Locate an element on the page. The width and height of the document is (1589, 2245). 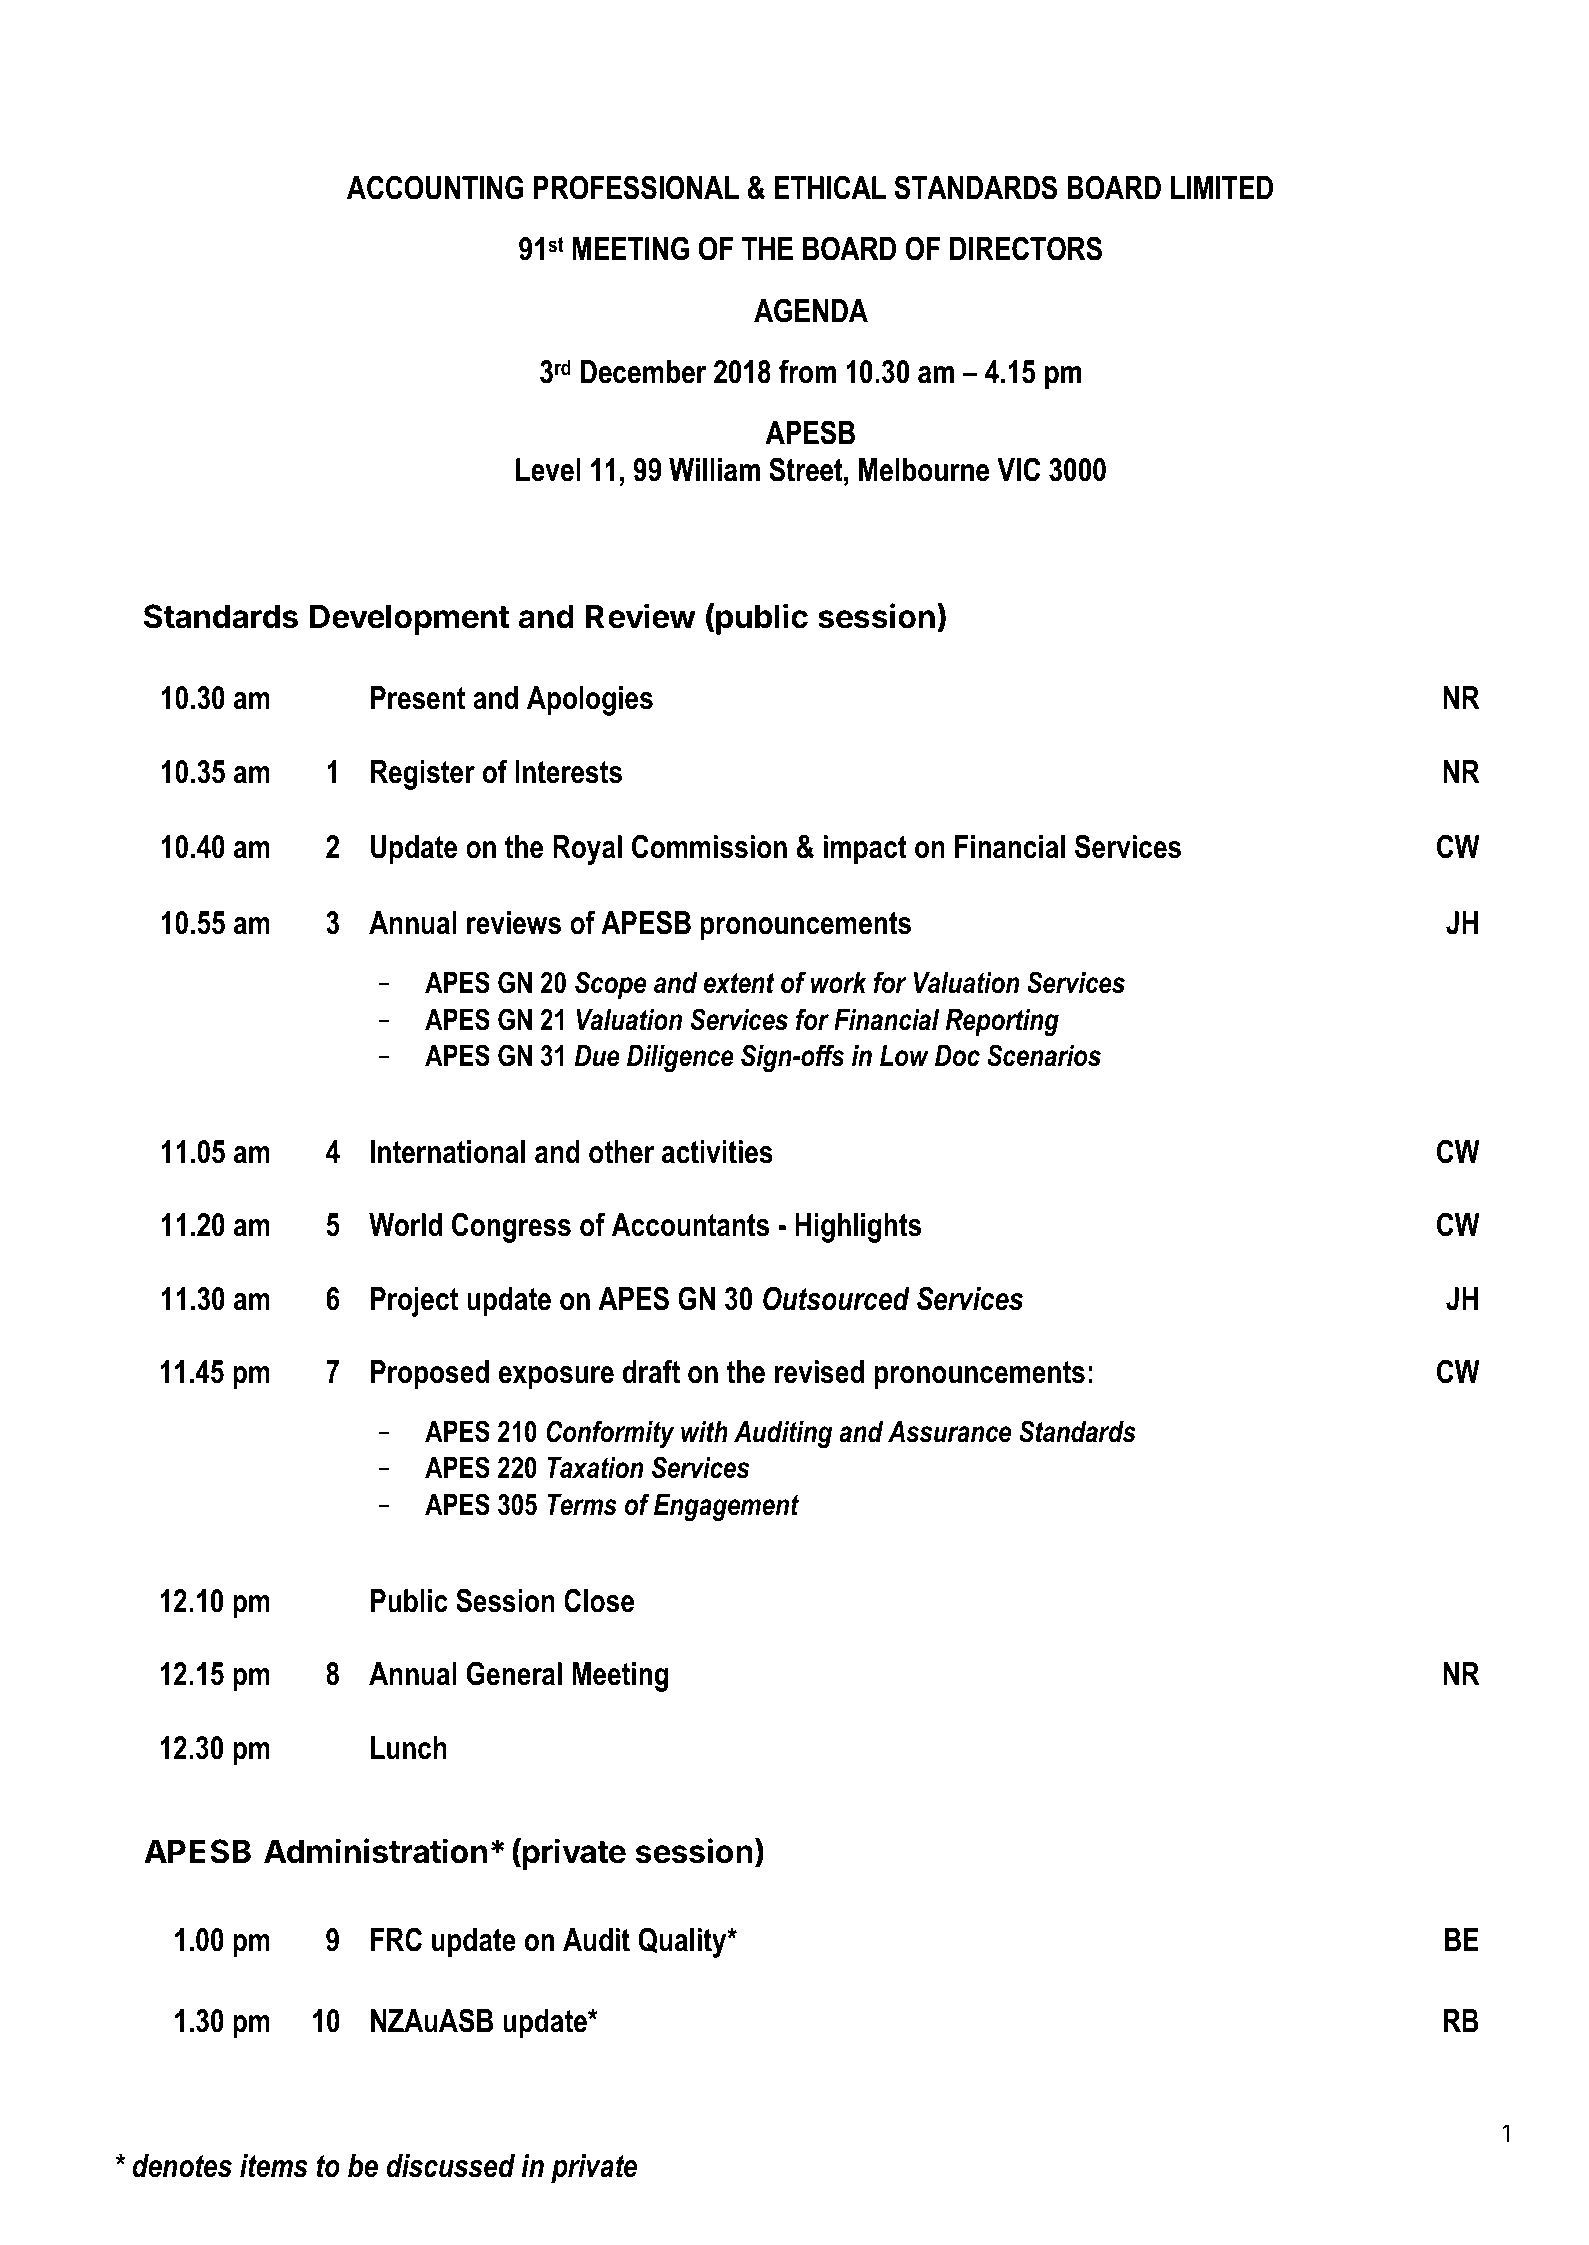
Quality is located at coordinates (683, 1942).
